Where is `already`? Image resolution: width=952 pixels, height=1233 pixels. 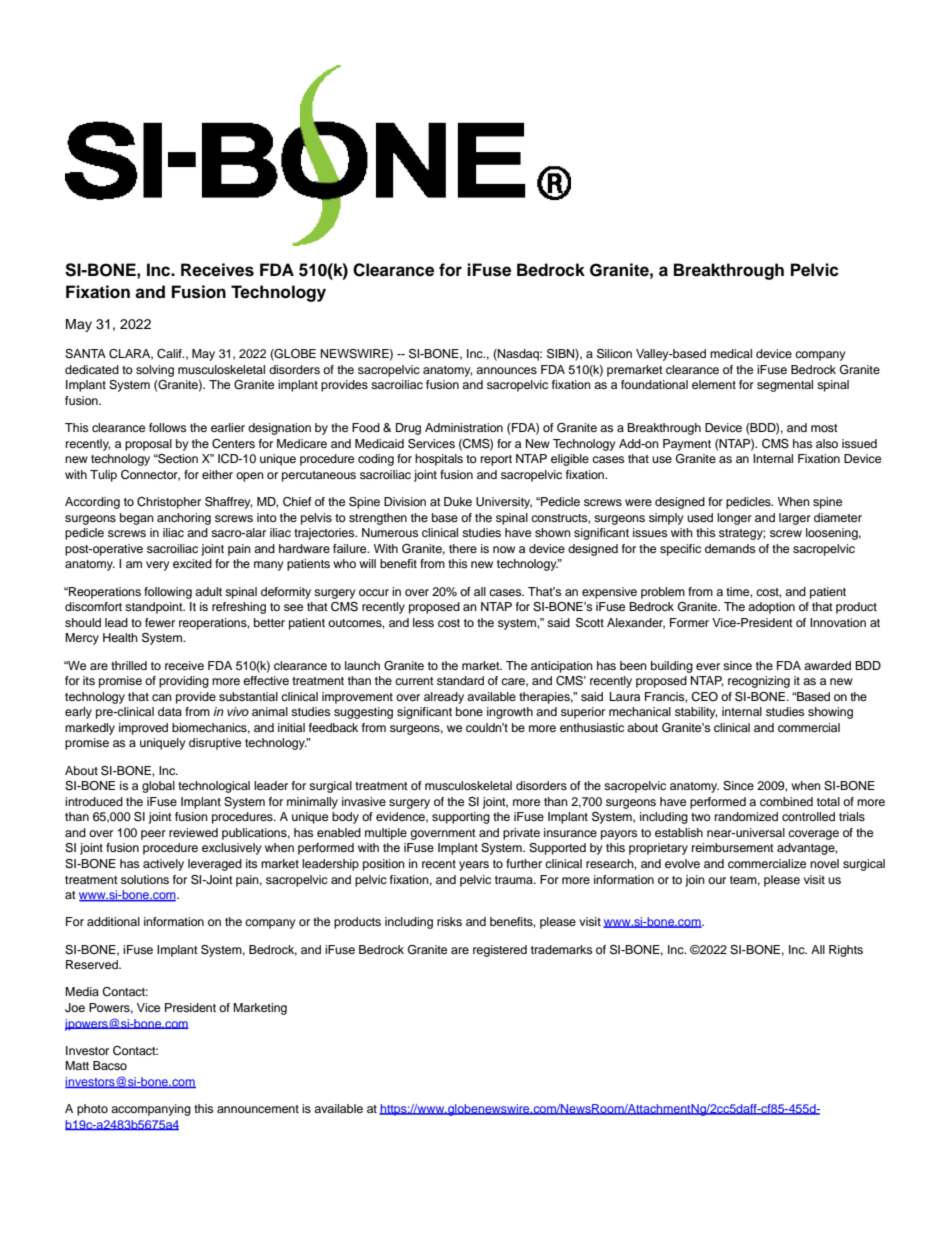
already is located at coordinates (444, 698).
